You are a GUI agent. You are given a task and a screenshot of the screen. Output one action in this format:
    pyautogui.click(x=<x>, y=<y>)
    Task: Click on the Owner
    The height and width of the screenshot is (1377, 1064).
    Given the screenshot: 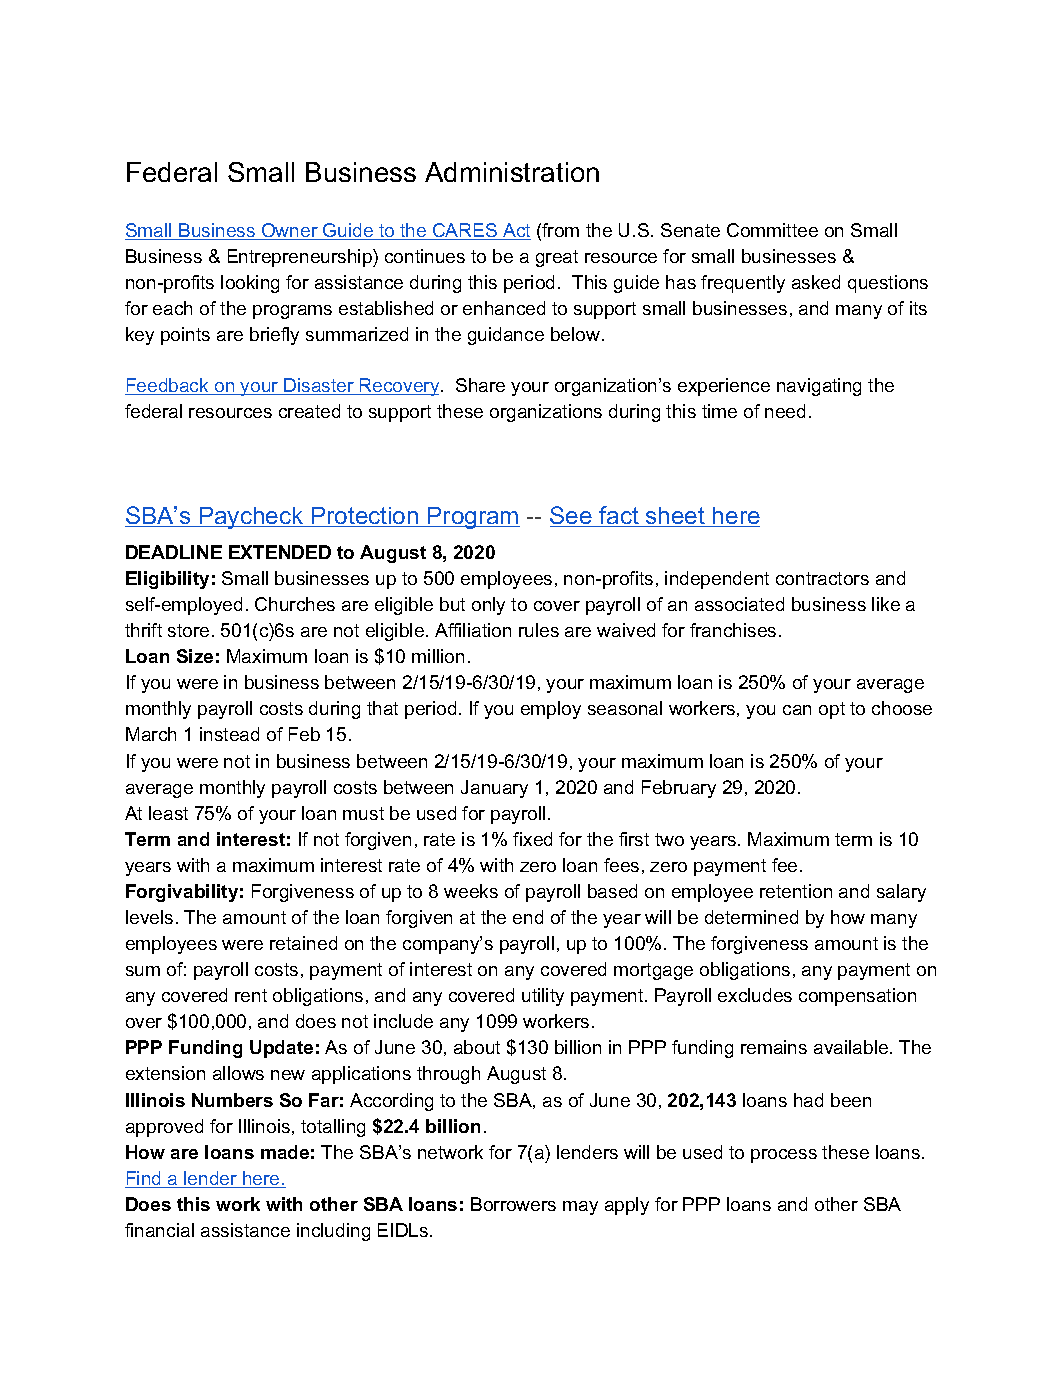 What is the action you would take?
    pyautogui.click(x=290, y=231)
